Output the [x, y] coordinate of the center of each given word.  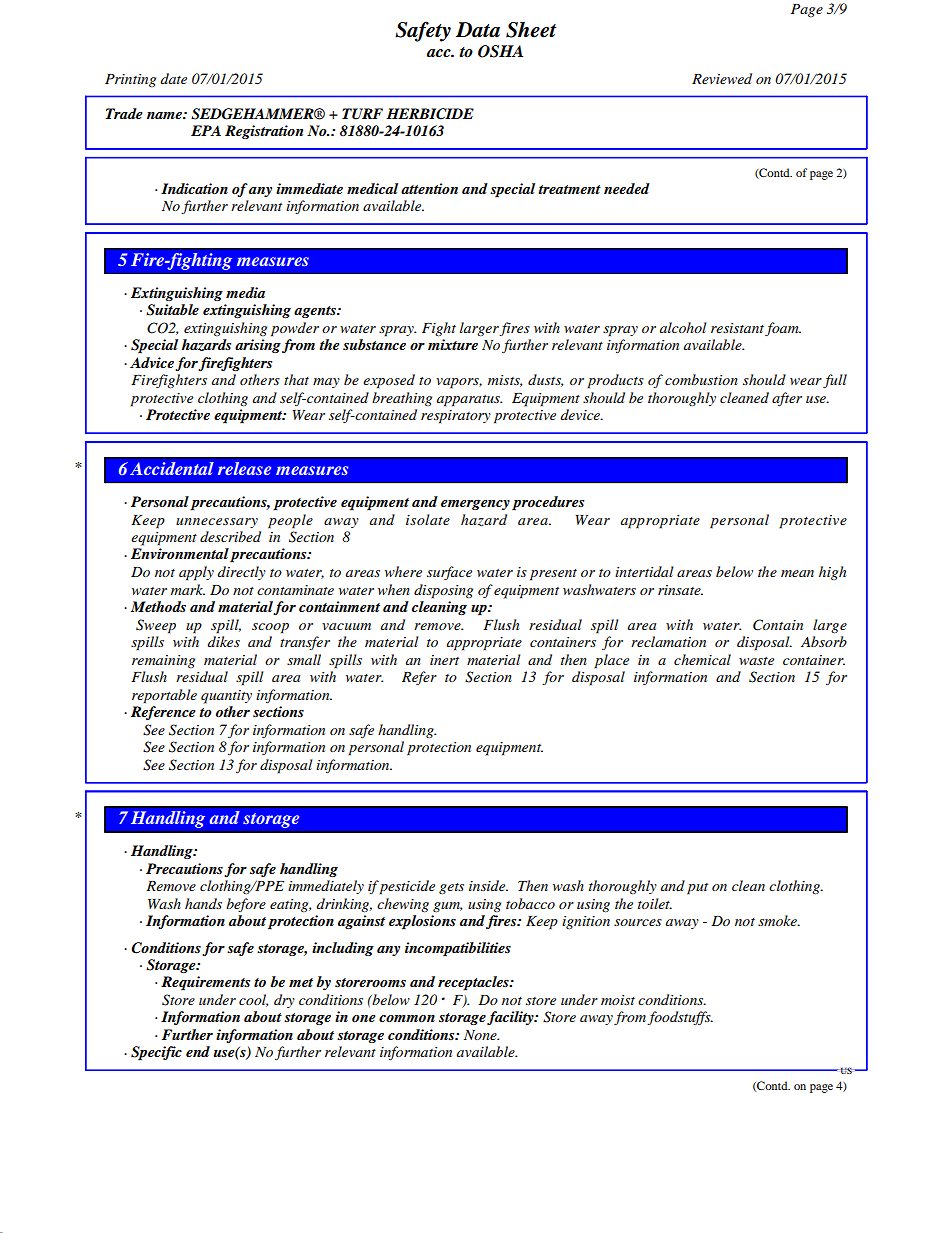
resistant [737, 328]
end [198, 1051]
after [787, 399]
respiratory [456, 417]
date [174, 78]
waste [756, 661]
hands [203, 903]
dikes [224, 641]
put [697, 889]
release [244, 468]
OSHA [500, 51]
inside [488, 885]
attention [429, 188]
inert [444, 660]
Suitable [172, 310]
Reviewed [722, 78]
